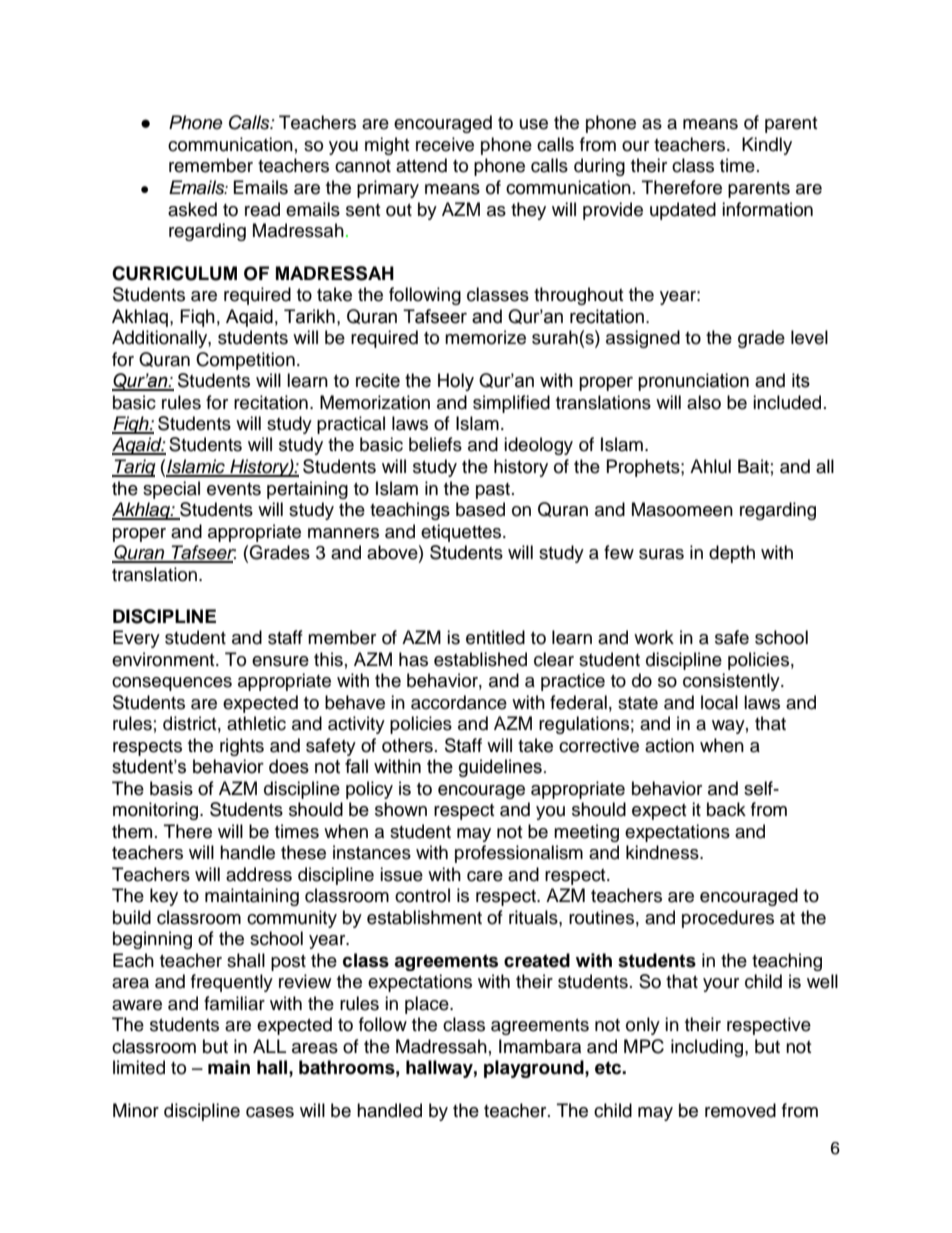  What do you see at coordinates (192, 209) in the page?
I see `asked` at bounding box center [192, 209].
